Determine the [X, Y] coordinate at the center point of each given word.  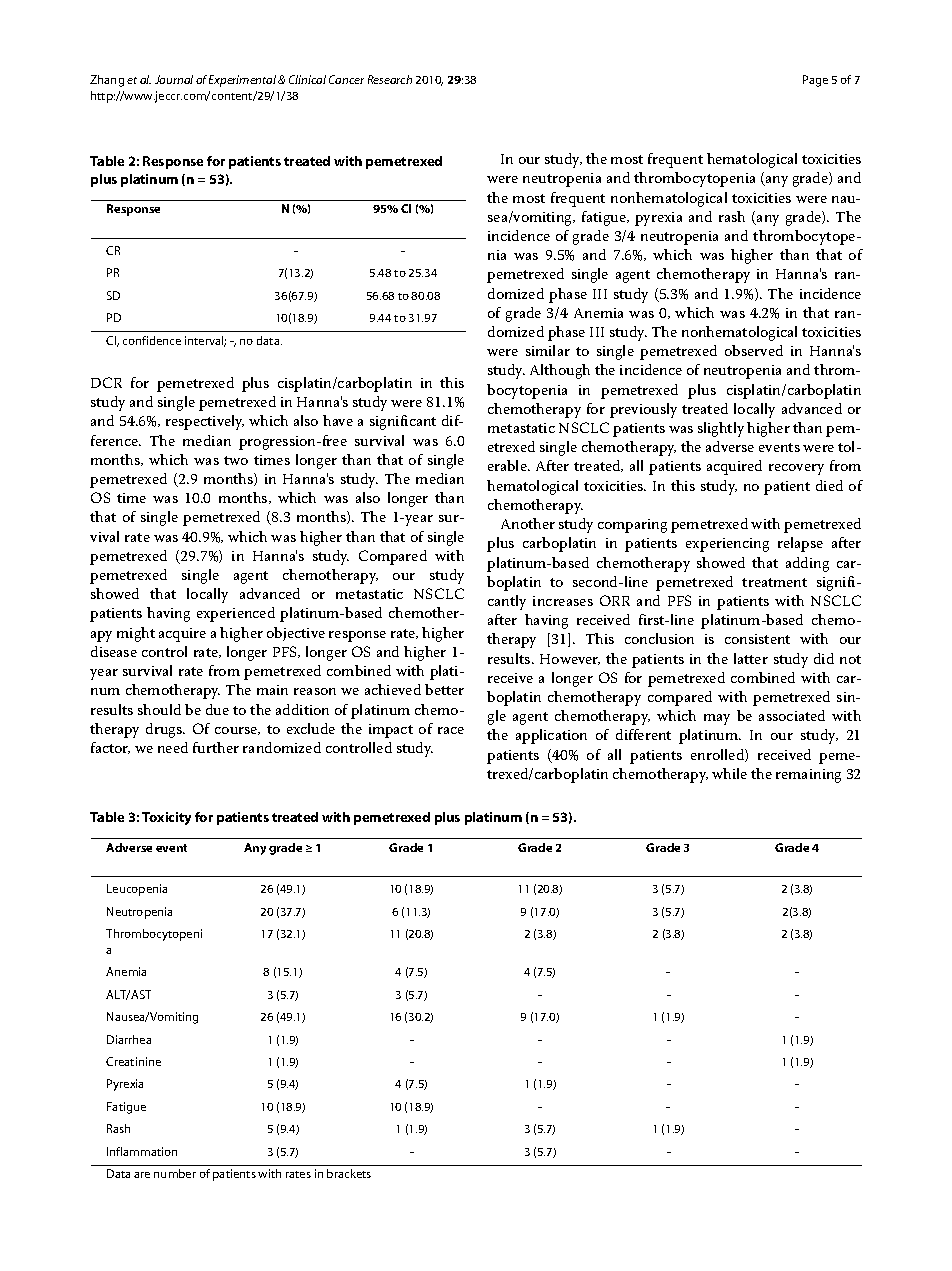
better [444, 689]
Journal [174, 79]
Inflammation [142, 1151]
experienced [236, 614]
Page [815, 81]
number [175, 1173]
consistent [757, 639]
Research [390, 79]
